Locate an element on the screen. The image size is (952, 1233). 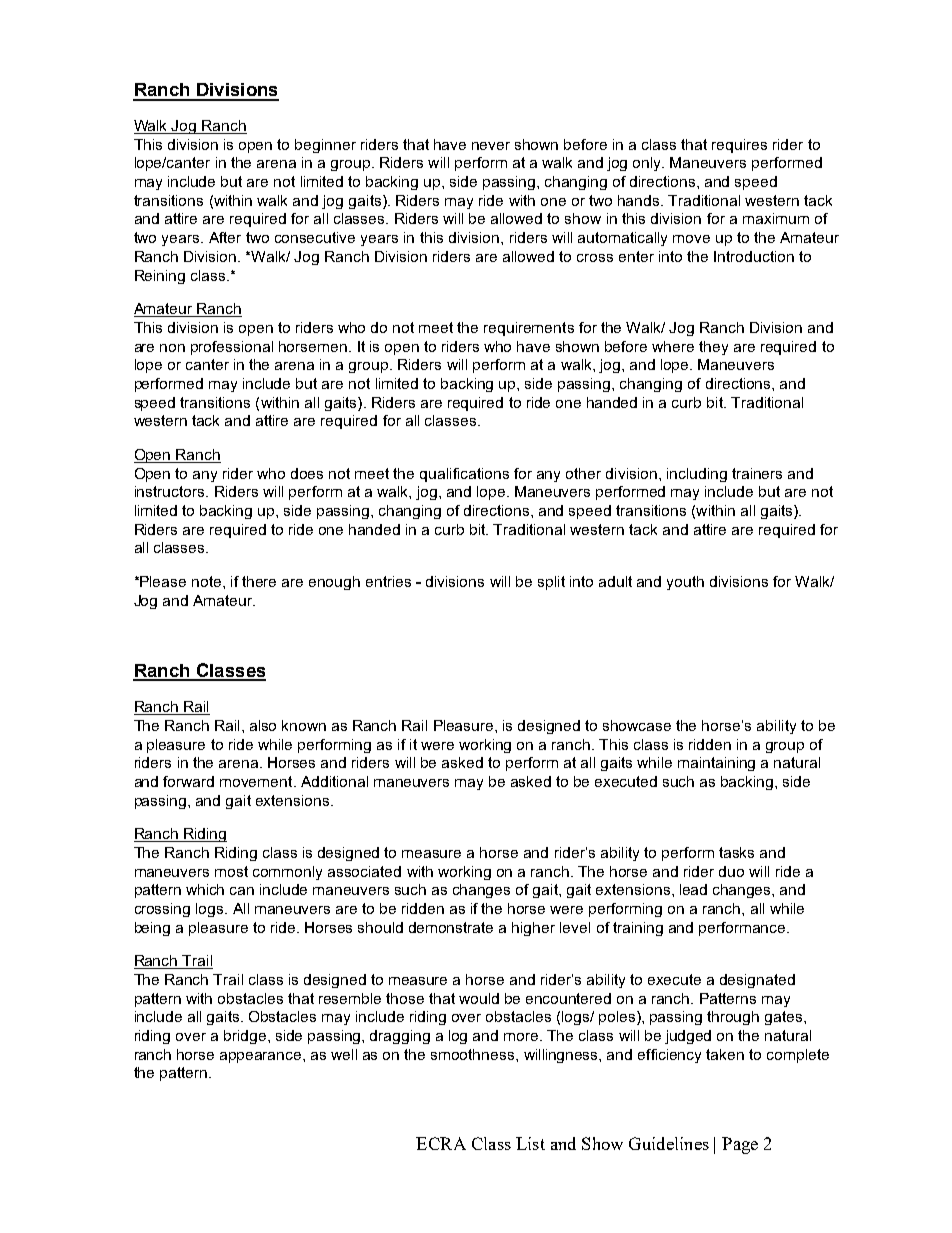
associated is located at coordinates (364, 871).
